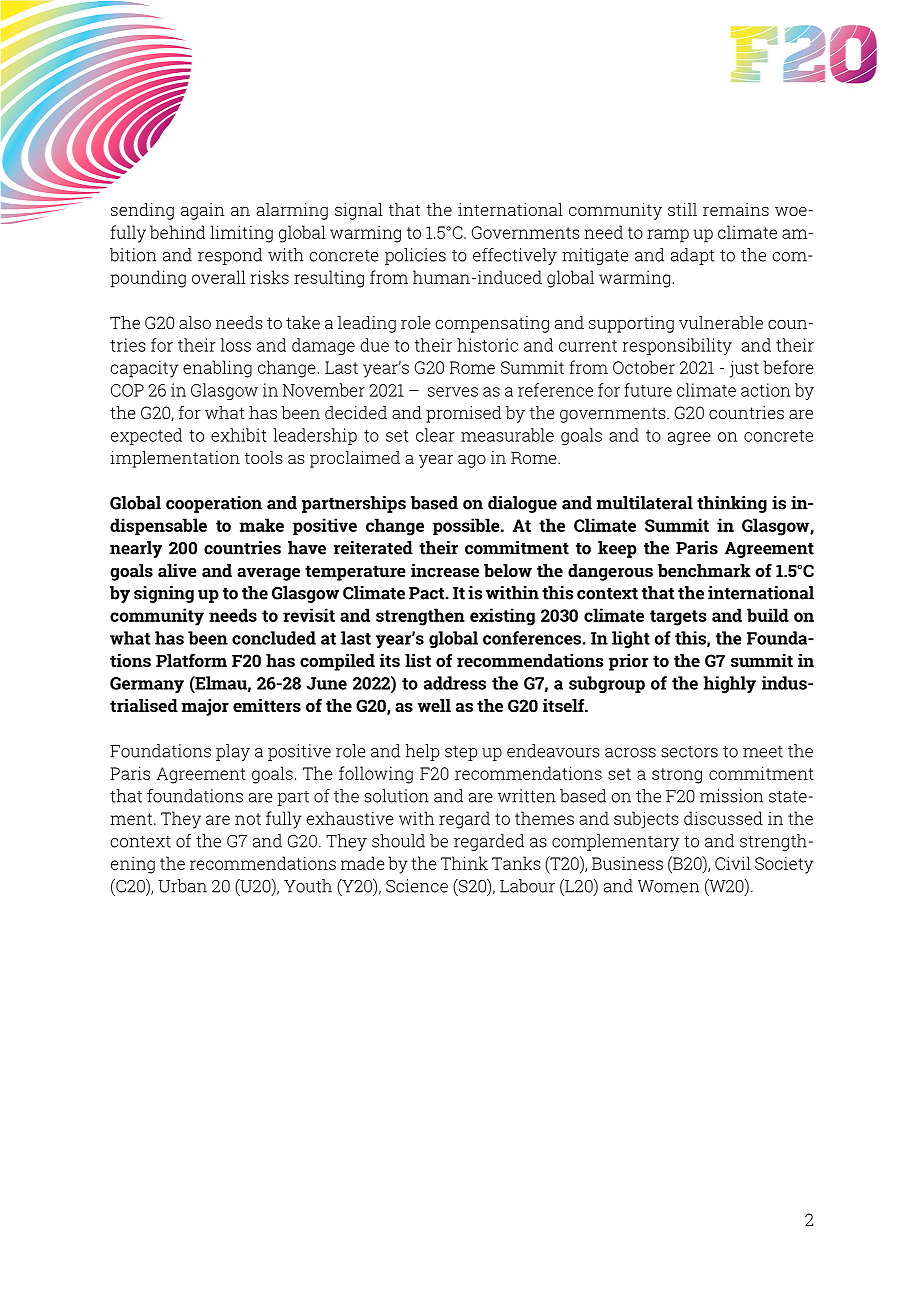 The width and height of the screenshot is (924, 1308). Describe the element at coordinates (177, 570) in the screenshot. I see `alive` at that location.
